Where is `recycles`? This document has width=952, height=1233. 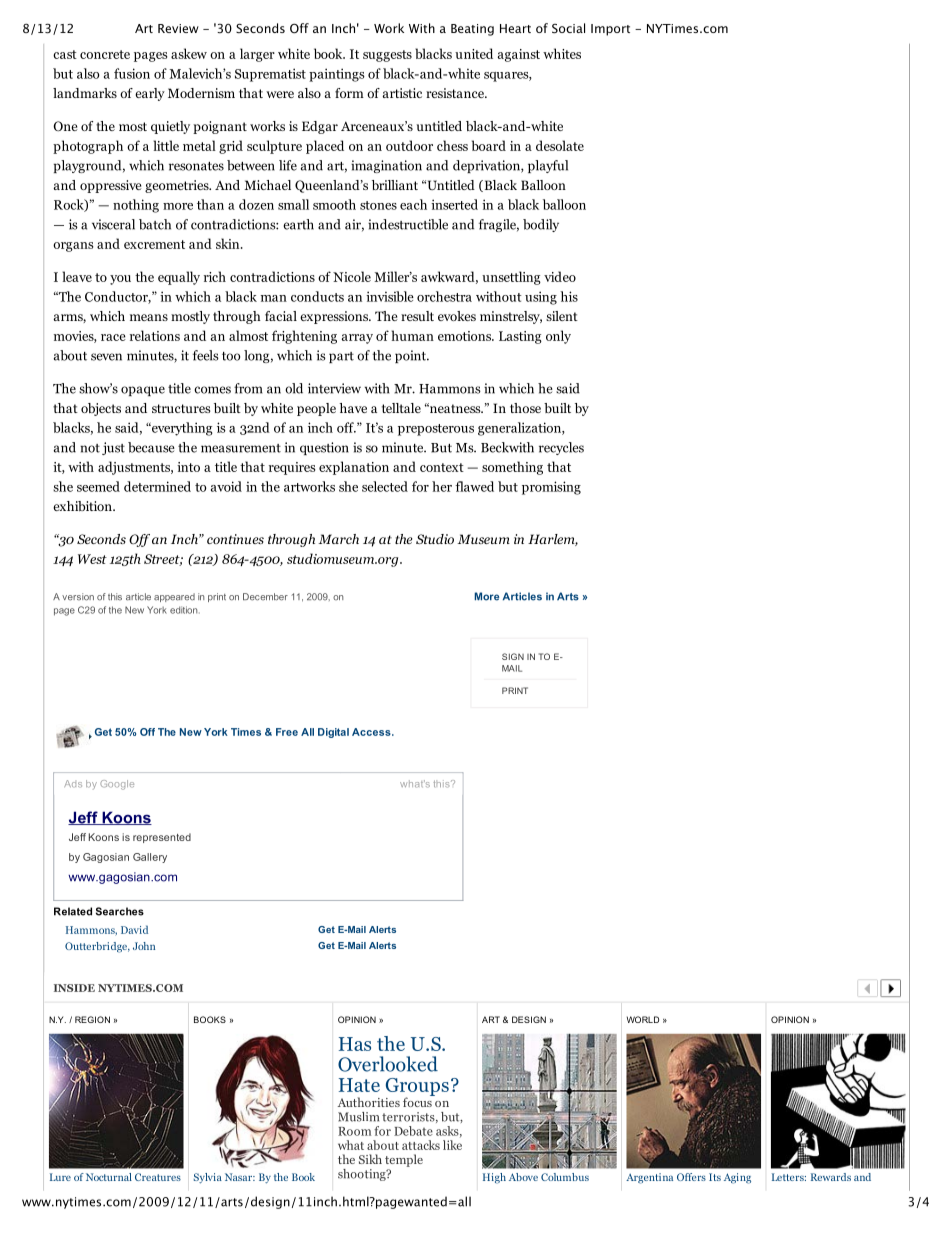 recycles is located at coordinates (561, 448).
